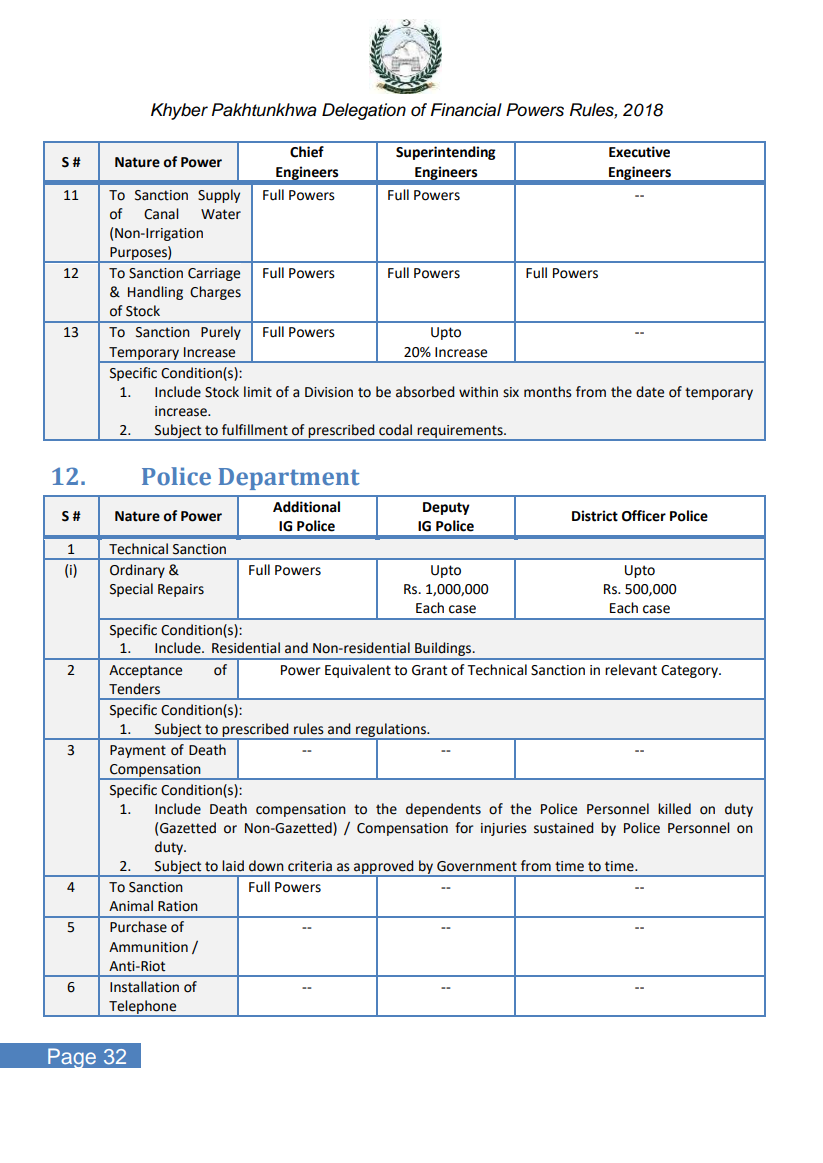 The width and height of the screenshot is (823, 1163). Describe the element at coordinates (425, 392) in the screenshot. I see `absorbed` at that location.
